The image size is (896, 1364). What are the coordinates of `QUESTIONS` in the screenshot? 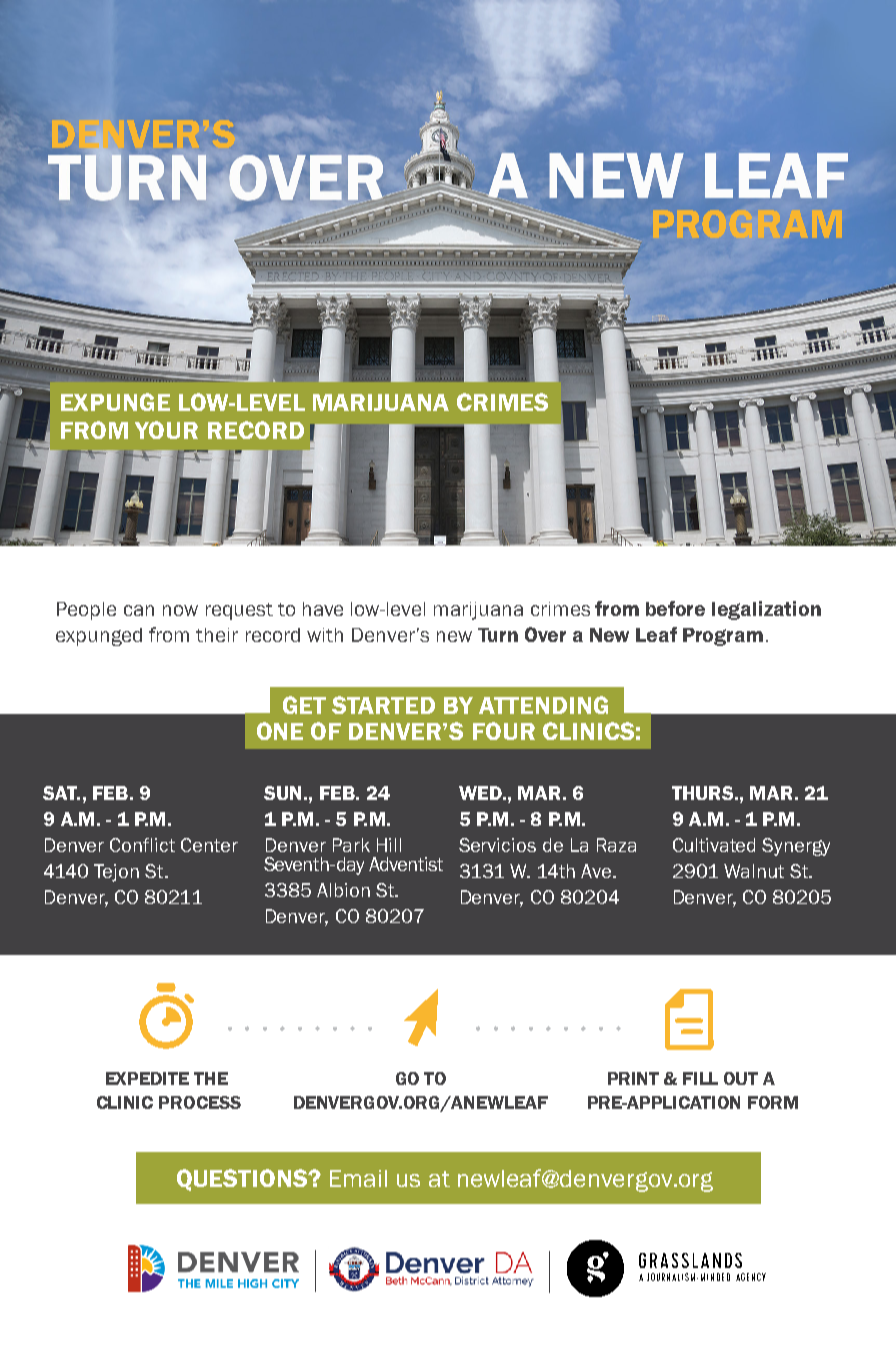 It's located at (243, 1180).
